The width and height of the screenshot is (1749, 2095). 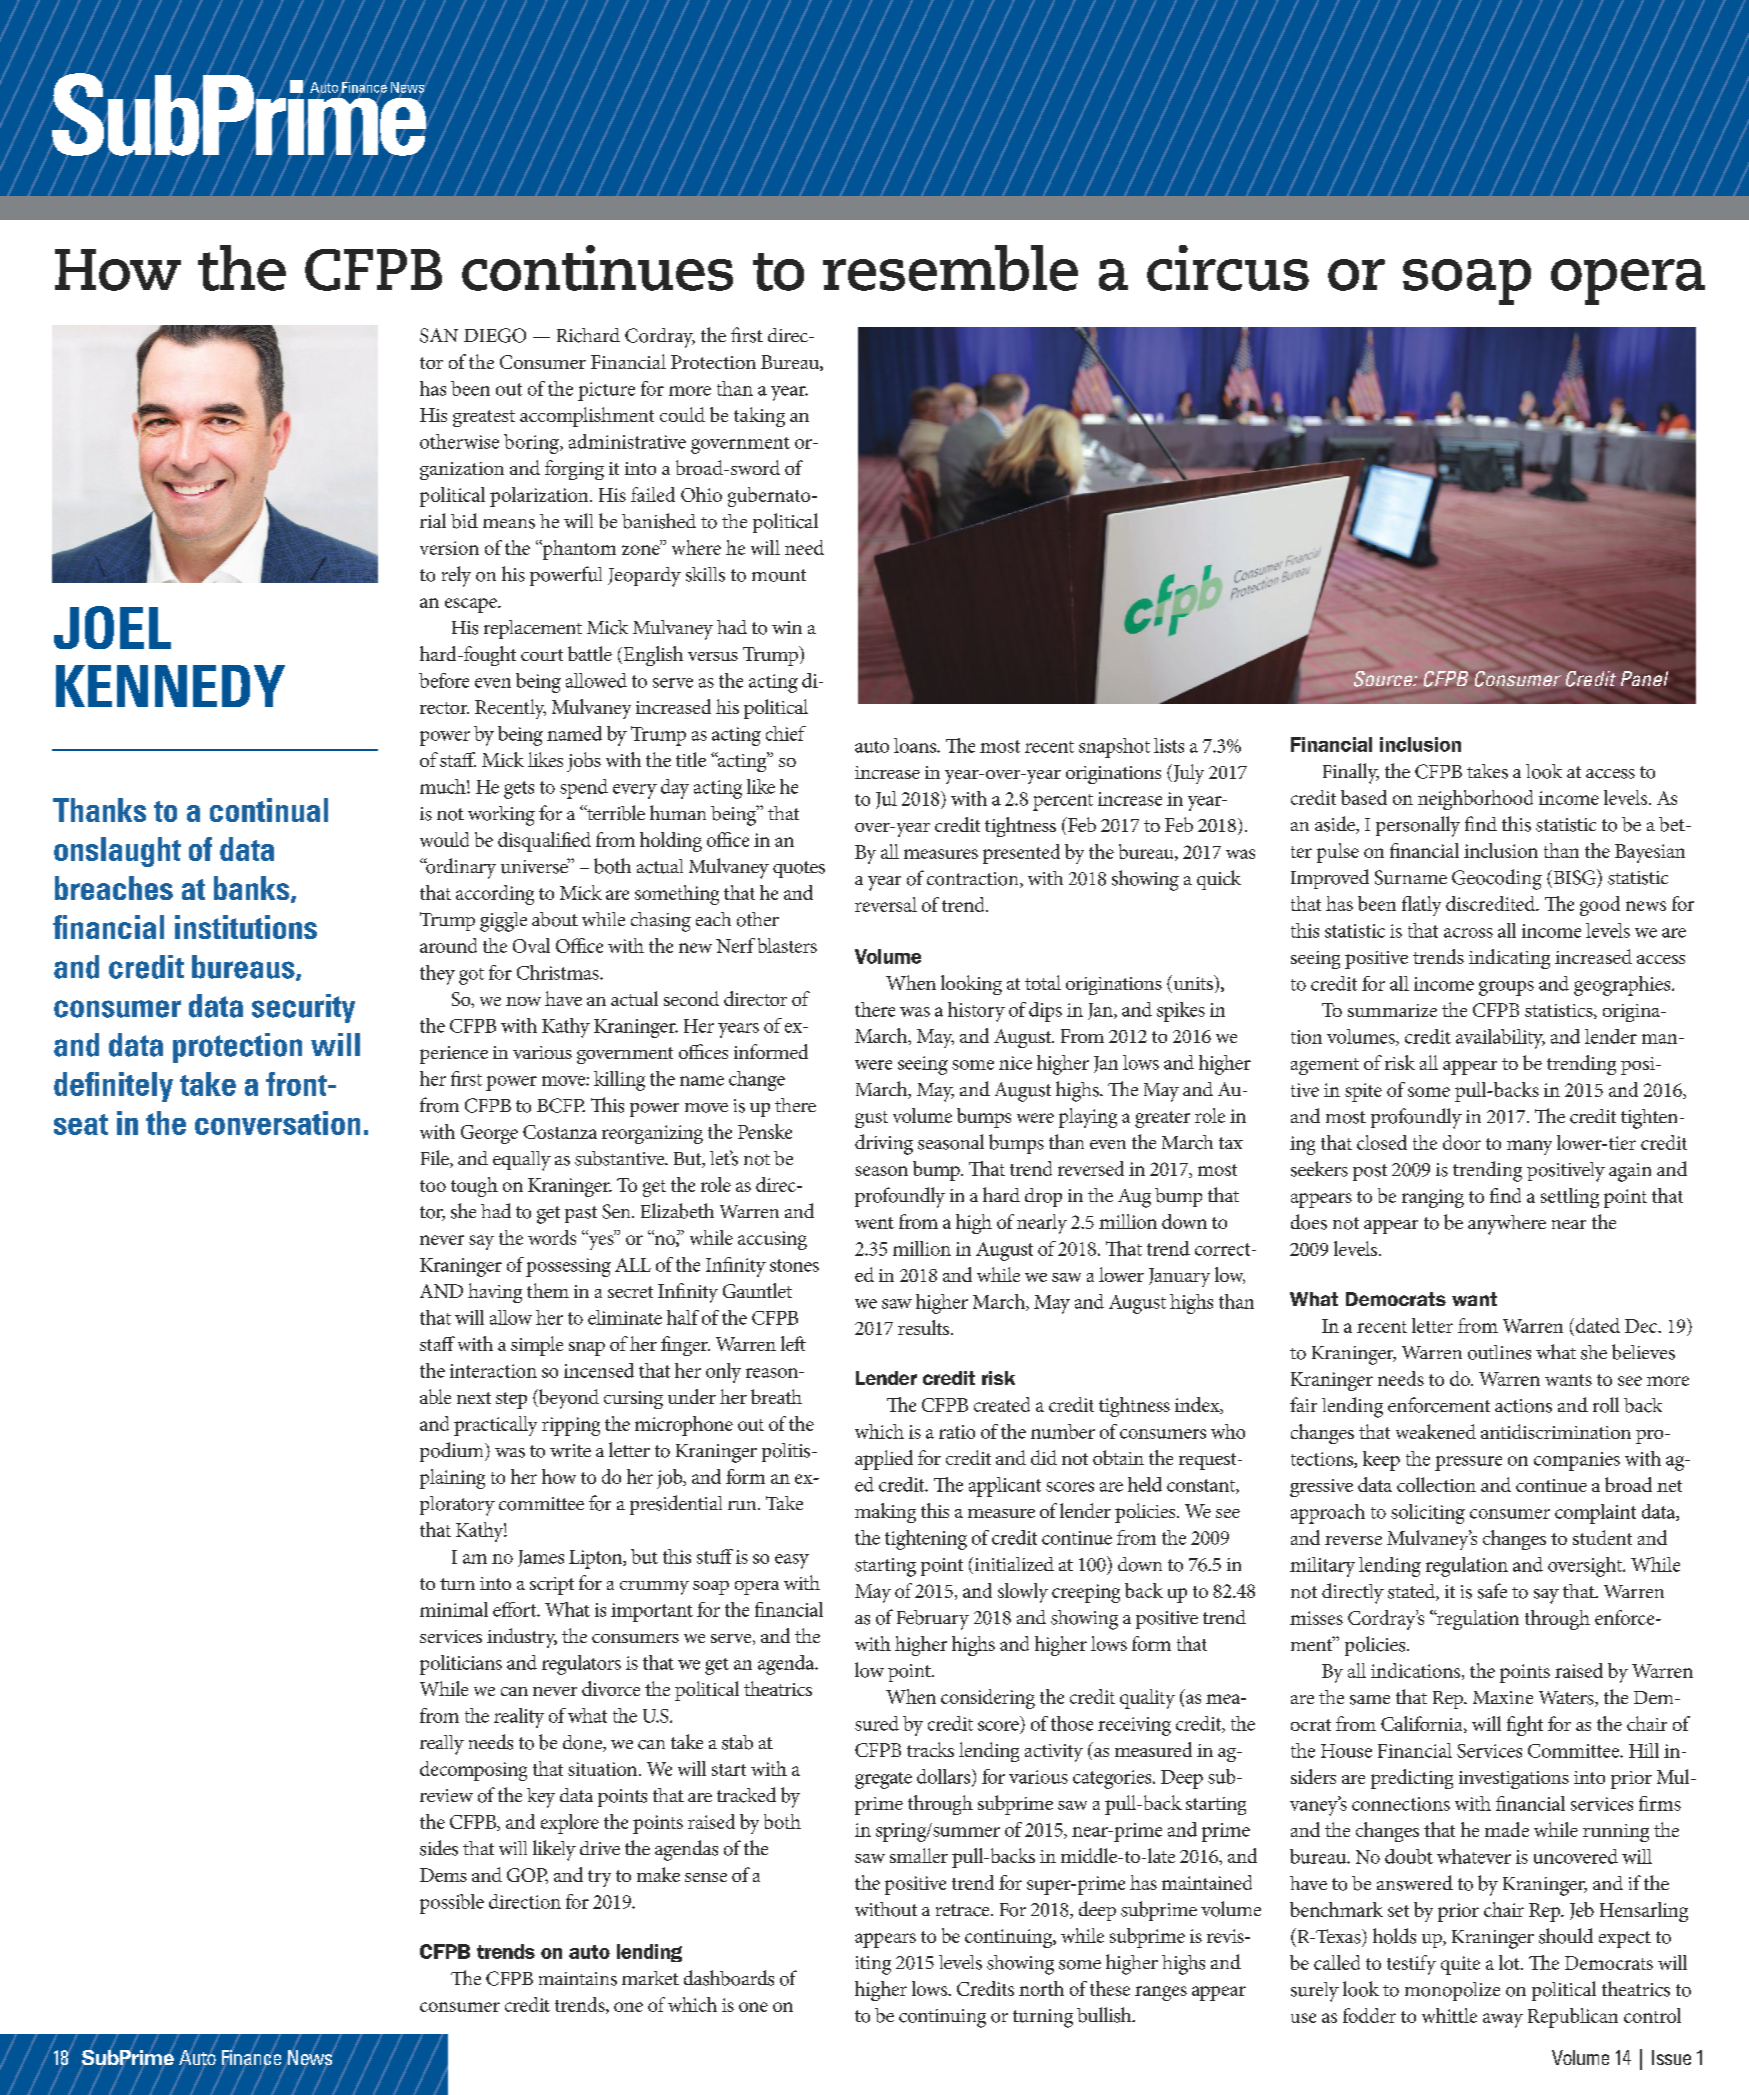 I want to click on loans, so click(x=916, y=745).
